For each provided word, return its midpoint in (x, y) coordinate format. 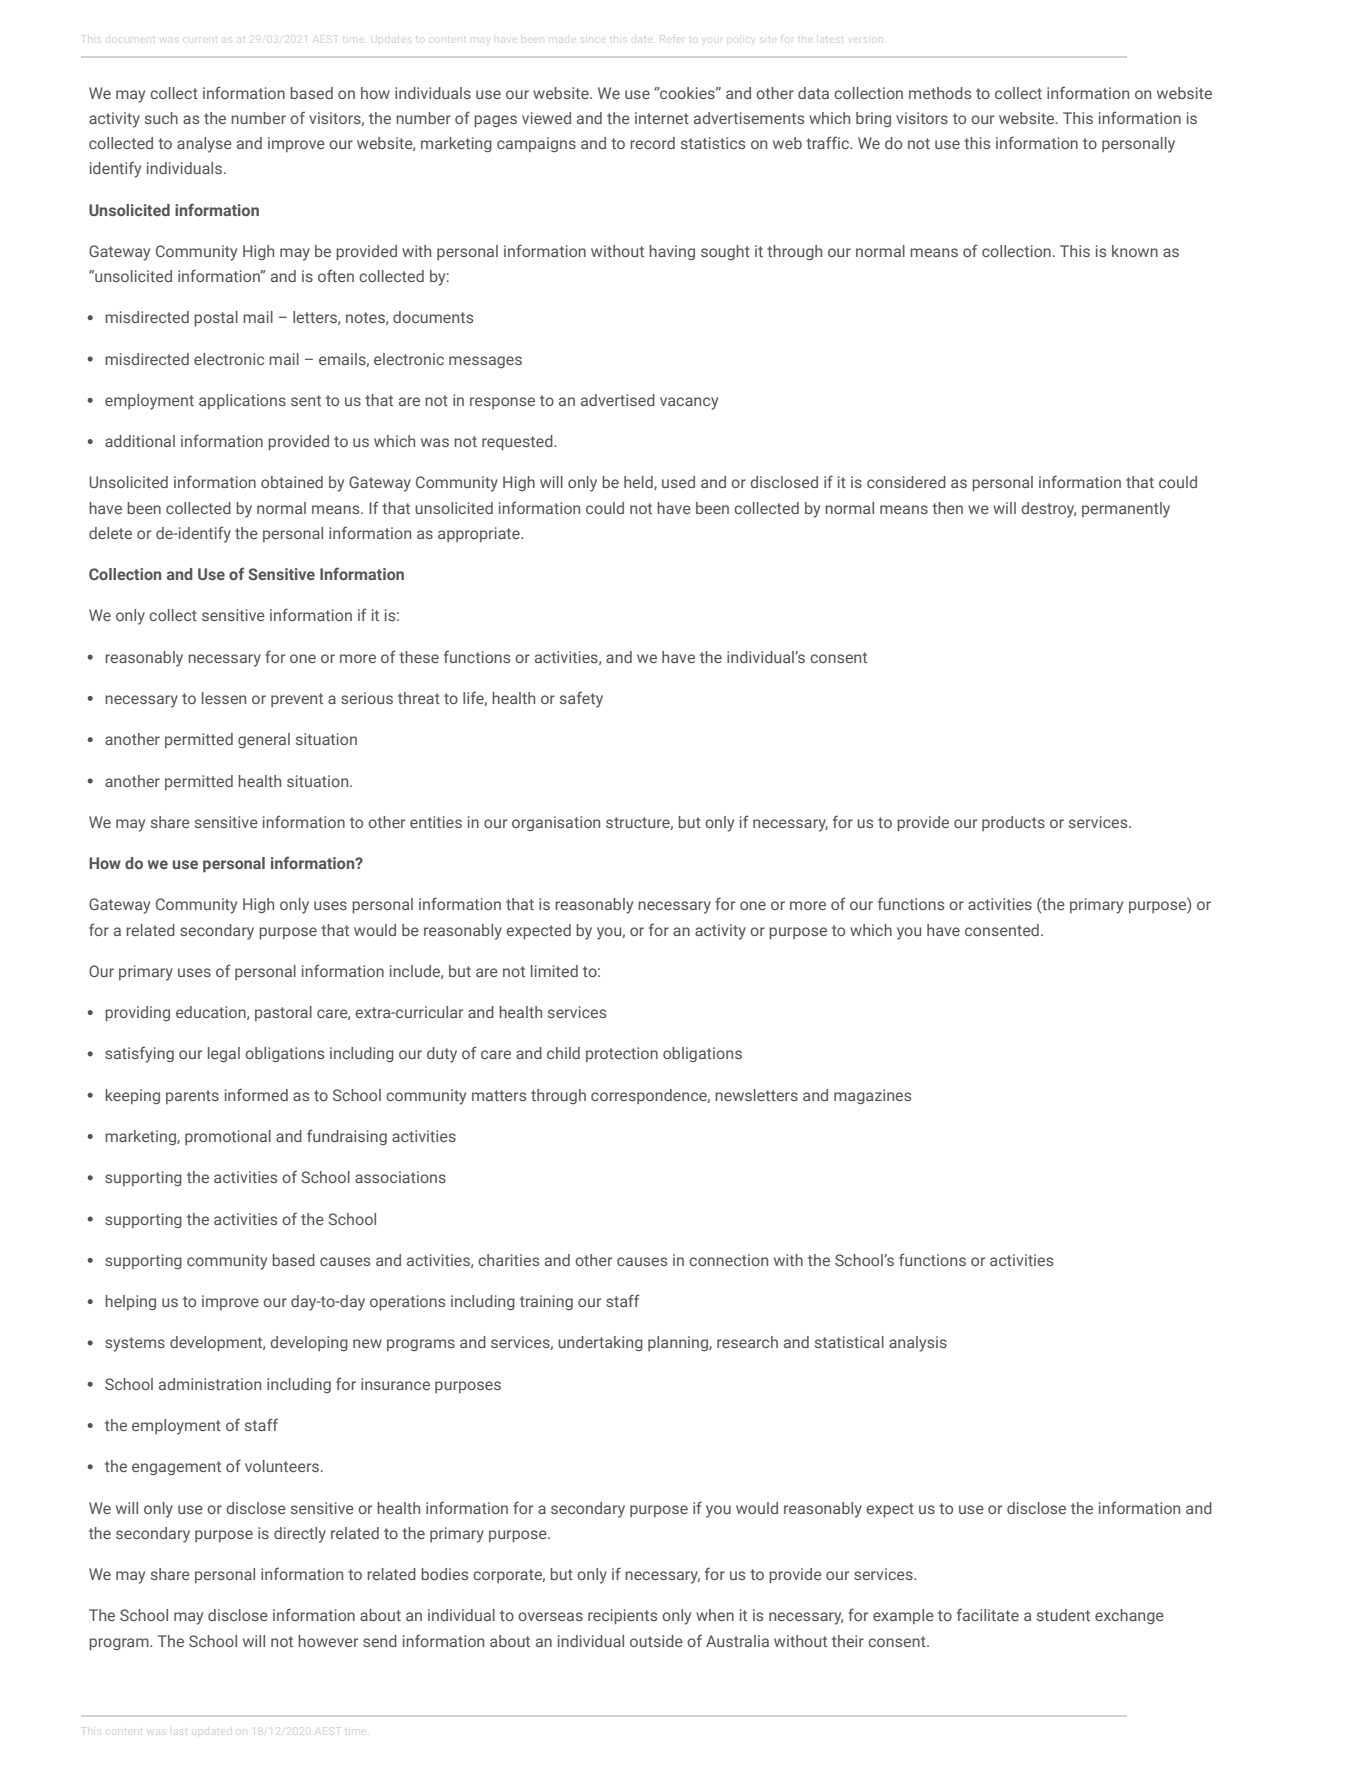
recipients (622, 1616)
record (652, 143)
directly (300, 1535)
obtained (292, 482)
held (639, 483)
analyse (204, 145)
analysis (918, 1344)
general (264, 740)
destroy (1048, 510)
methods (940, 93)
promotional (228, 1137)
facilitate (988, 1614)
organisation (556, 823)
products (1013, 823)
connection (728, 1260)
